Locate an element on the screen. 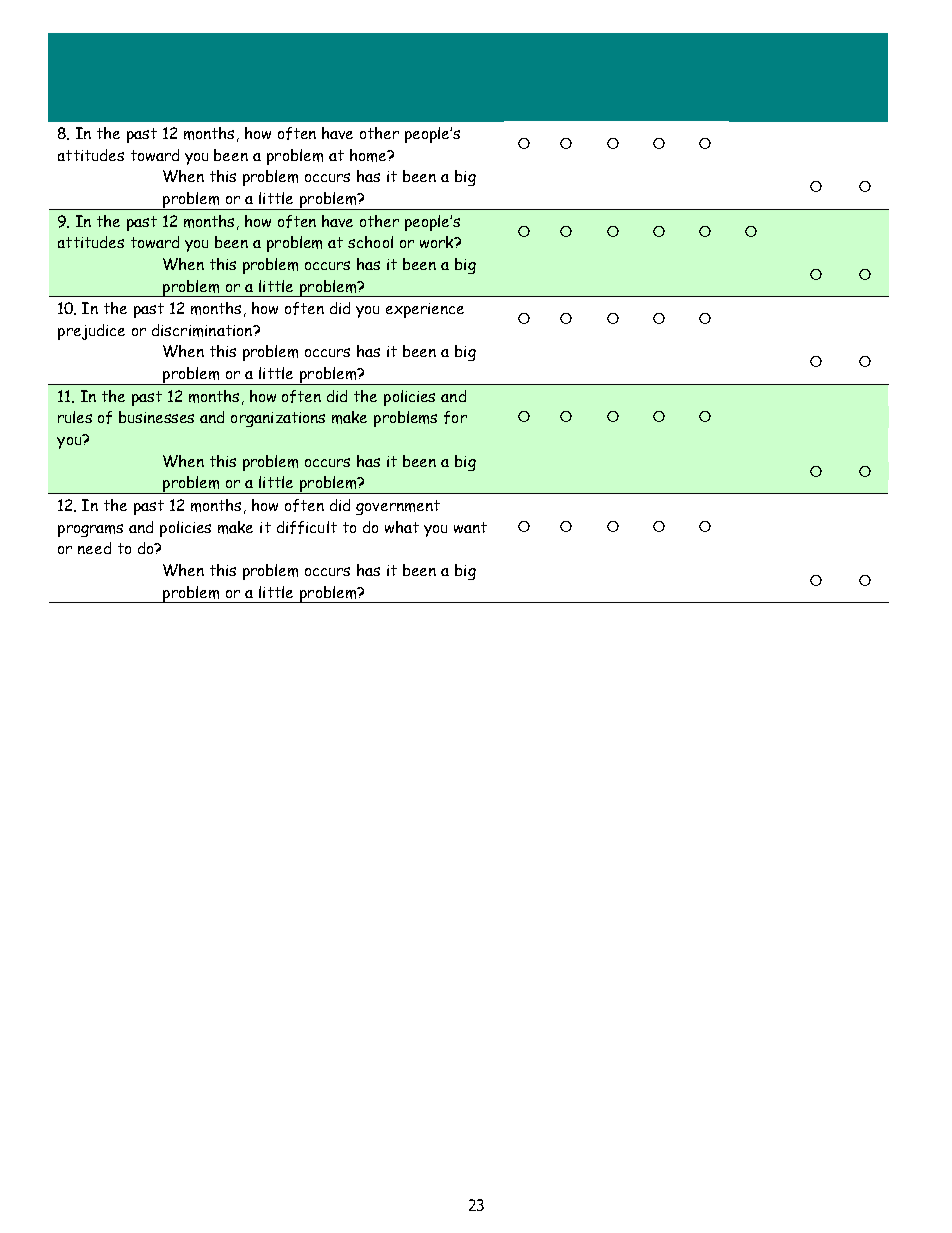 This screenshot has height=1233, width=952. organizations is located at coordinates (278, 419).
